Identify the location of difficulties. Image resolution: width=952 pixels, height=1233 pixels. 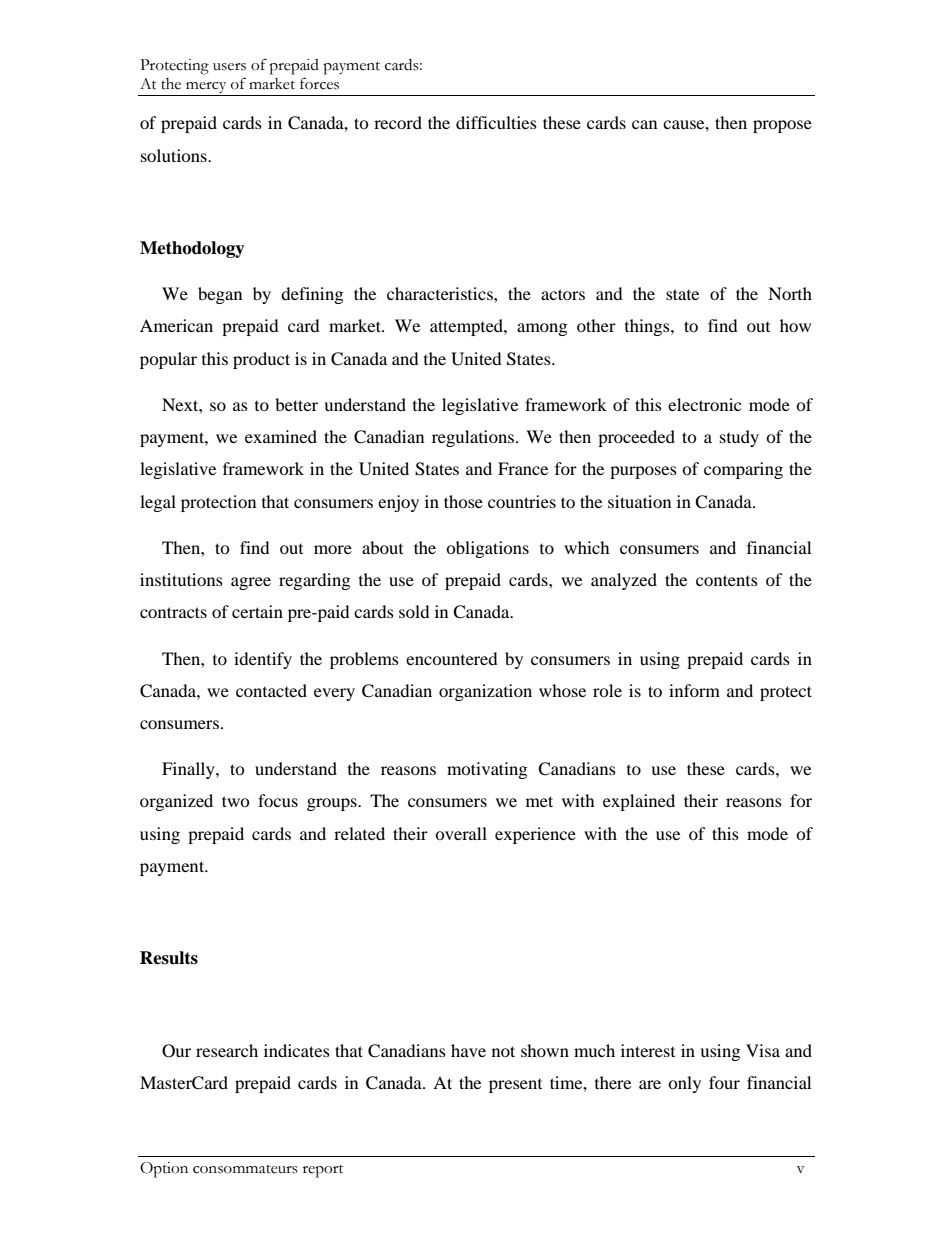
(496, 122).
